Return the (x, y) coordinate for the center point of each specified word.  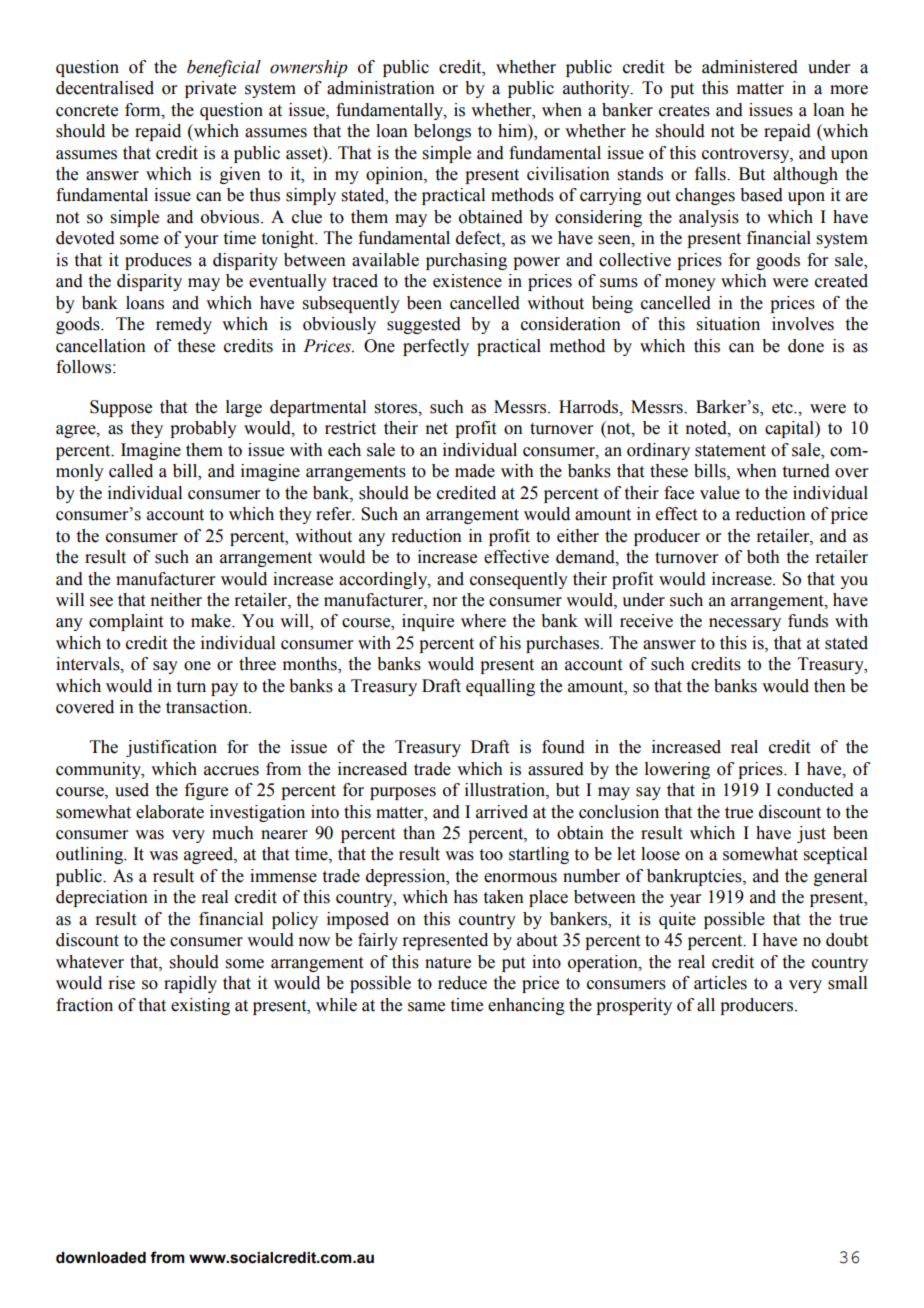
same (426, 1007)
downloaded (101, 1258)
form (144, 110)
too (491, 855)
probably (203, 429)
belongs (442, 132)
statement (730, 451)
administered (750, 67)
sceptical (835, 855)
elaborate (170, 812)
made (475, 471)
